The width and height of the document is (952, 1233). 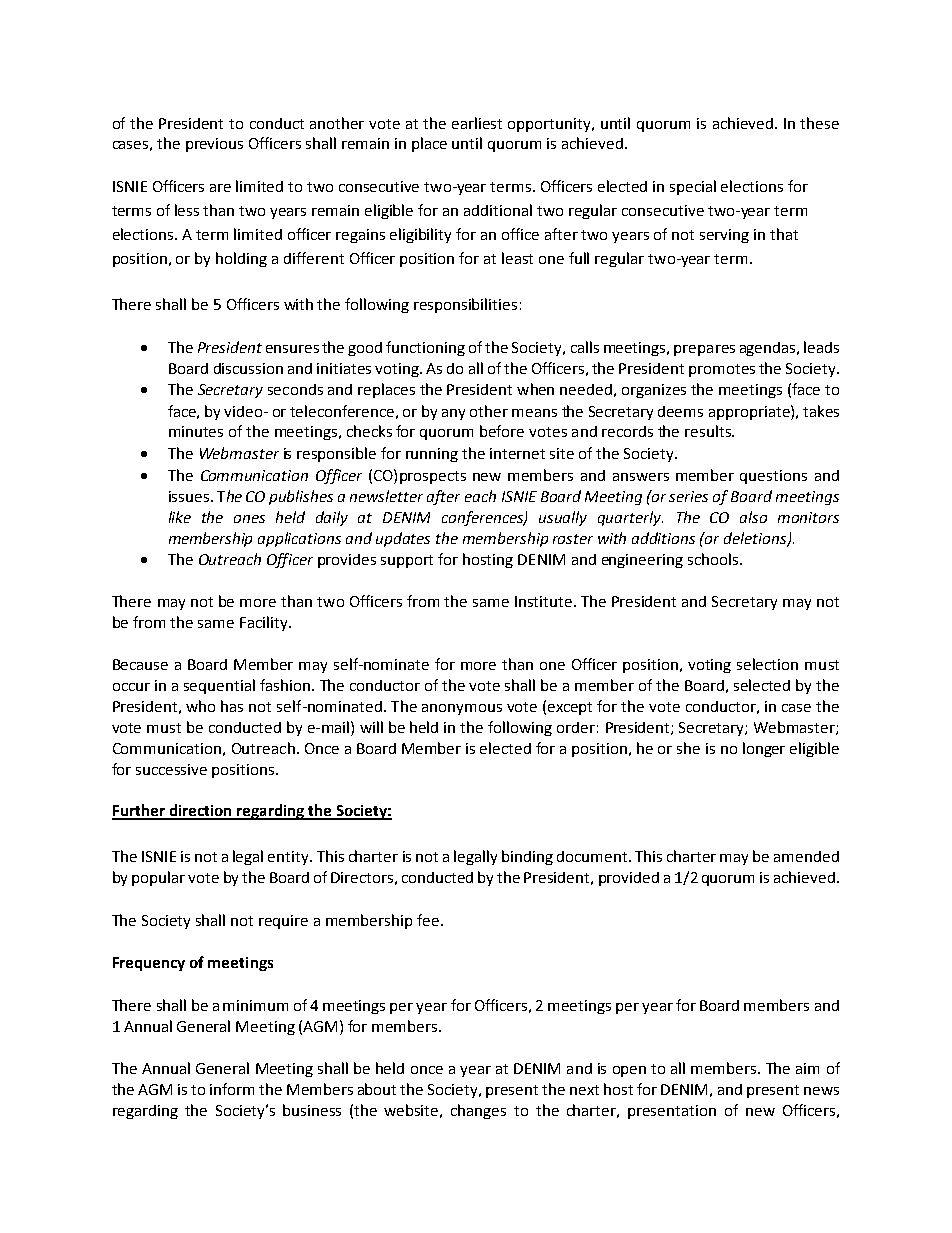 What do you see at coordinates (200, 811) in the document?
I see `direction` at bounding box center [200, 811].
